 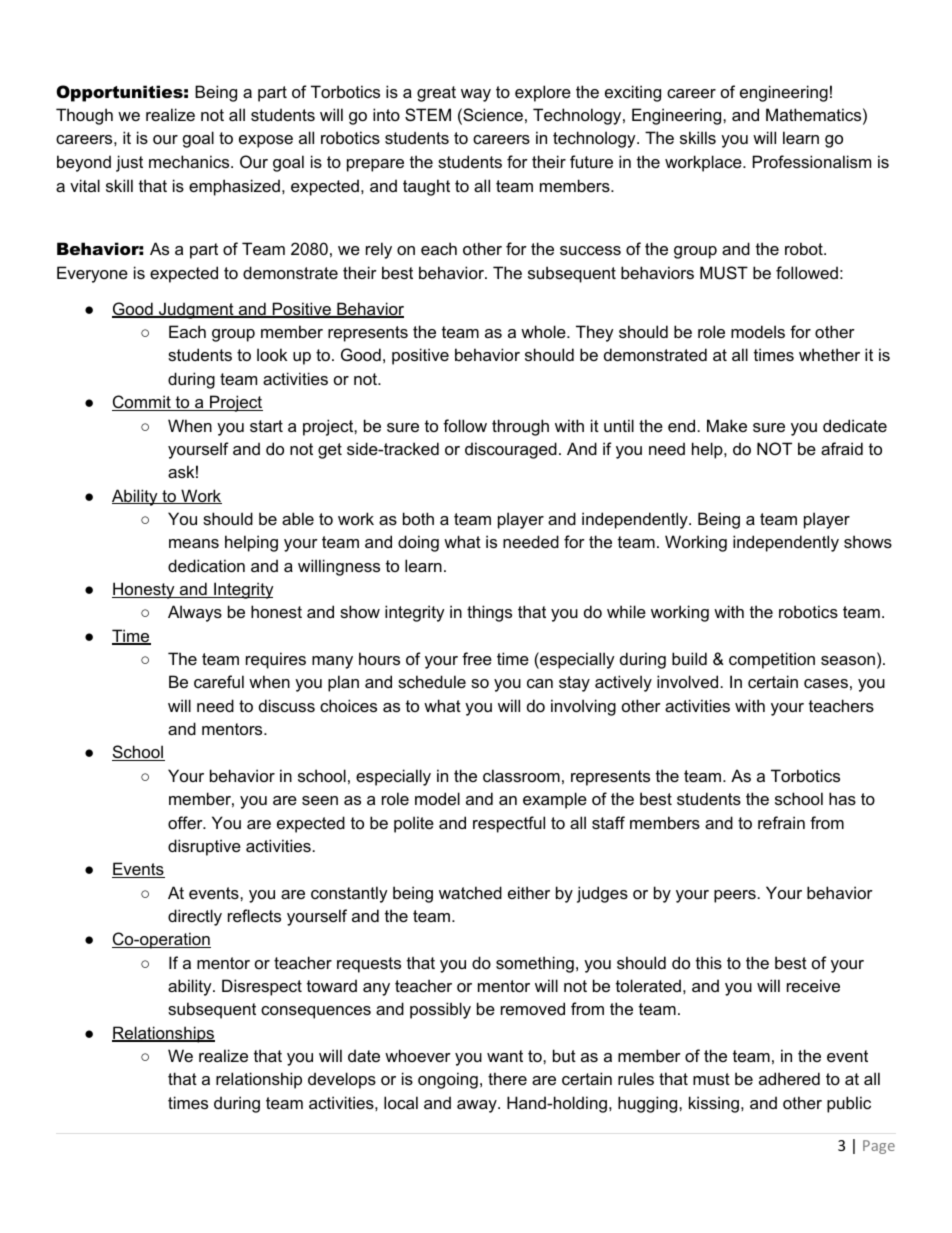 I want to click on develops, so click(x=342, y=1080).
